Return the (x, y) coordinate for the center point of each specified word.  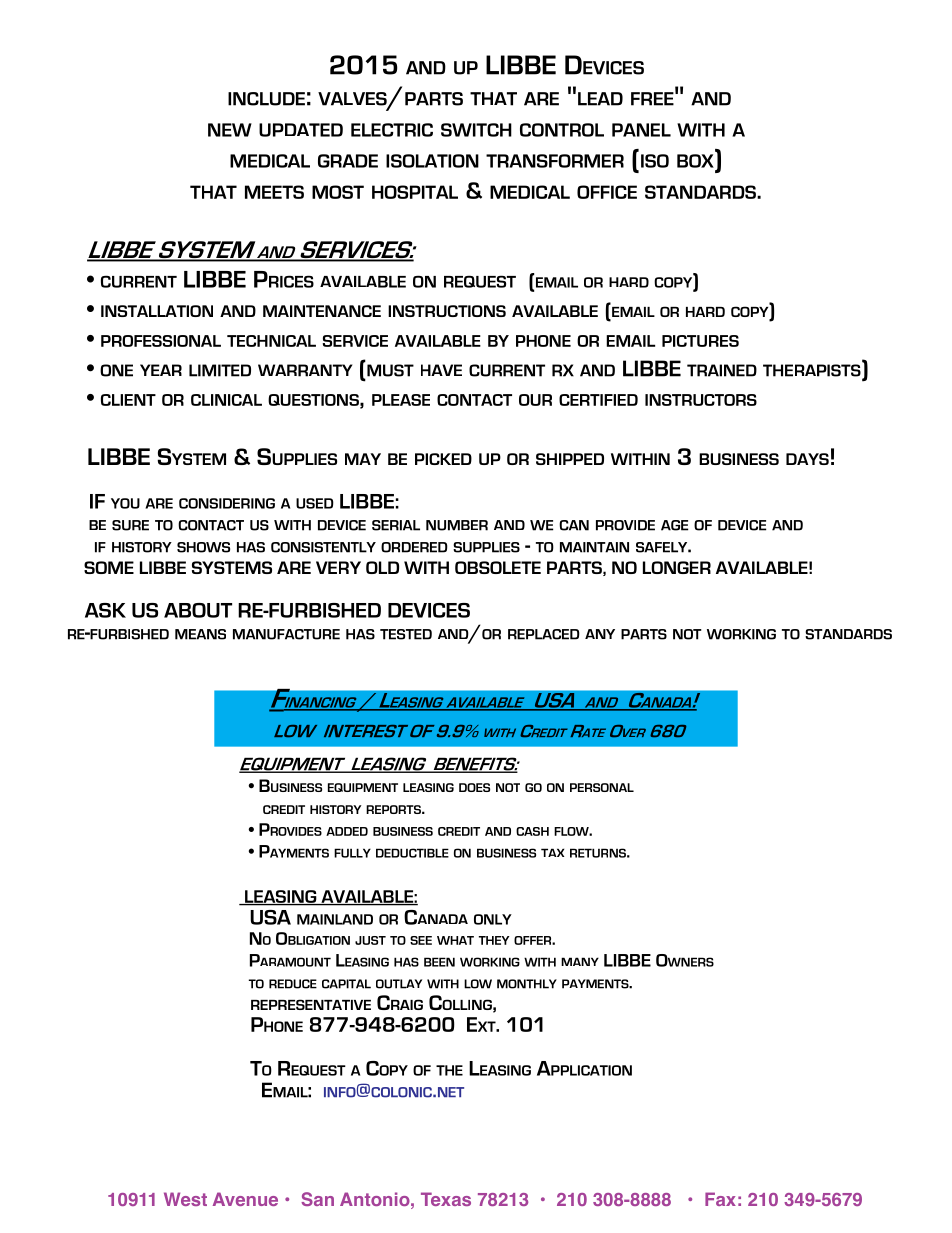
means (200, 634)
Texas (446, 1199)
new (230, 130)
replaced (544, 634)
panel (641, 130)
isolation (432, 161)
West (185, 1199)
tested (406, 634)
